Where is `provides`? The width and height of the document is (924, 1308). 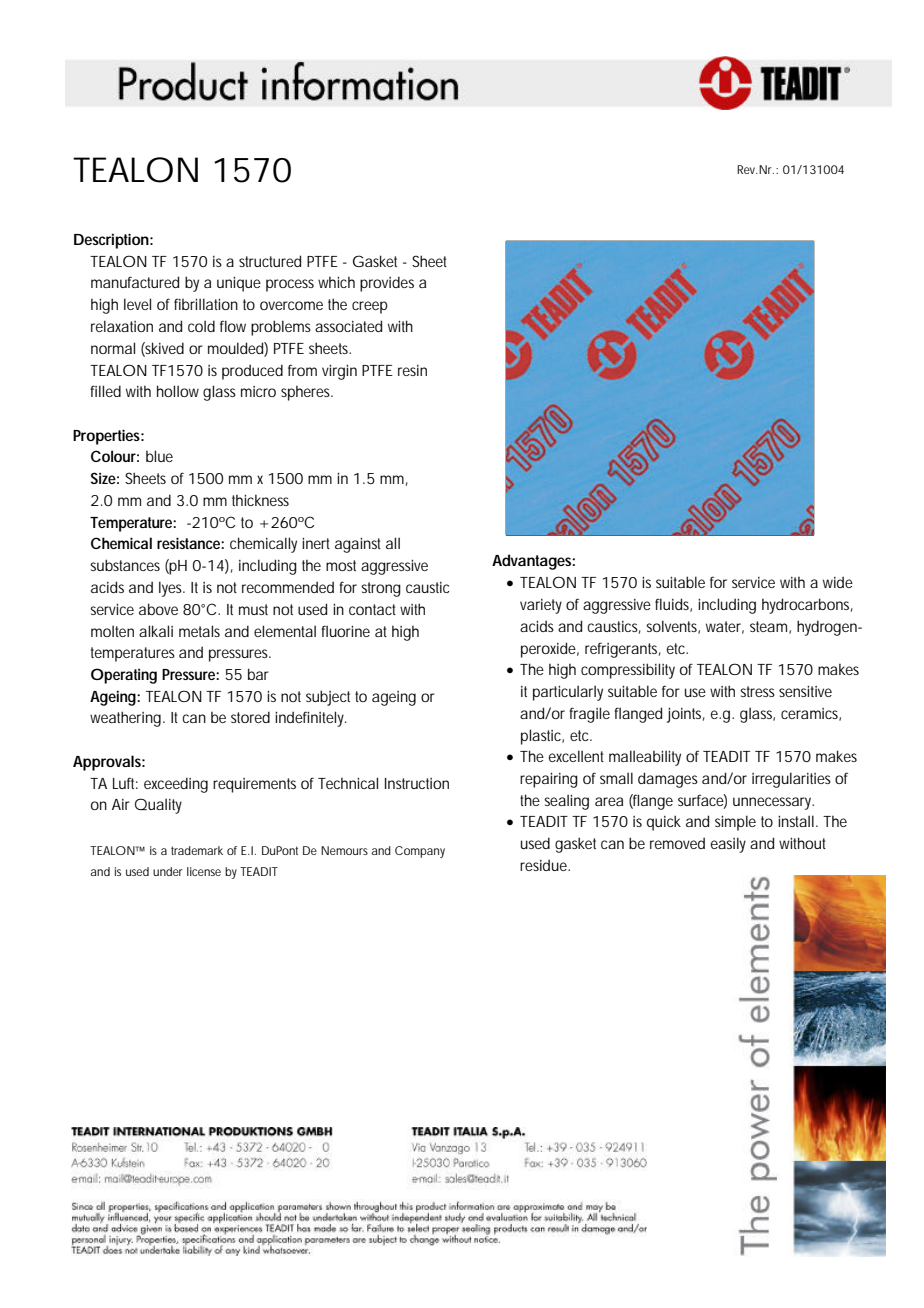 provides is located at coordinates (387, 284).
